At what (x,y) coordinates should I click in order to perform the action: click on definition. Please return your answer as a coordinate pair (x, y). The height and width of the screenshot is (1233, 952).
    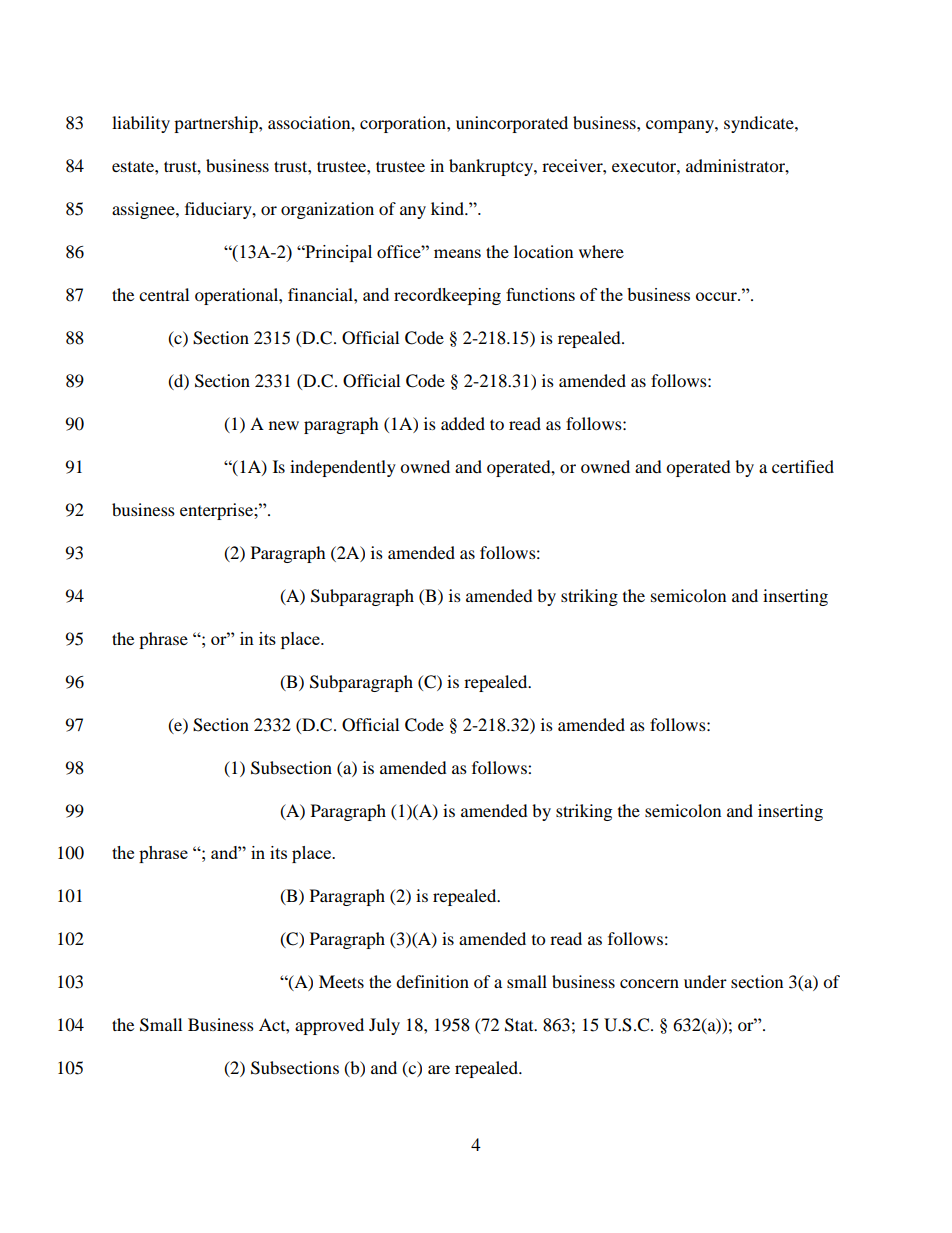
    Looking at the image, I should click on (432, 981).
